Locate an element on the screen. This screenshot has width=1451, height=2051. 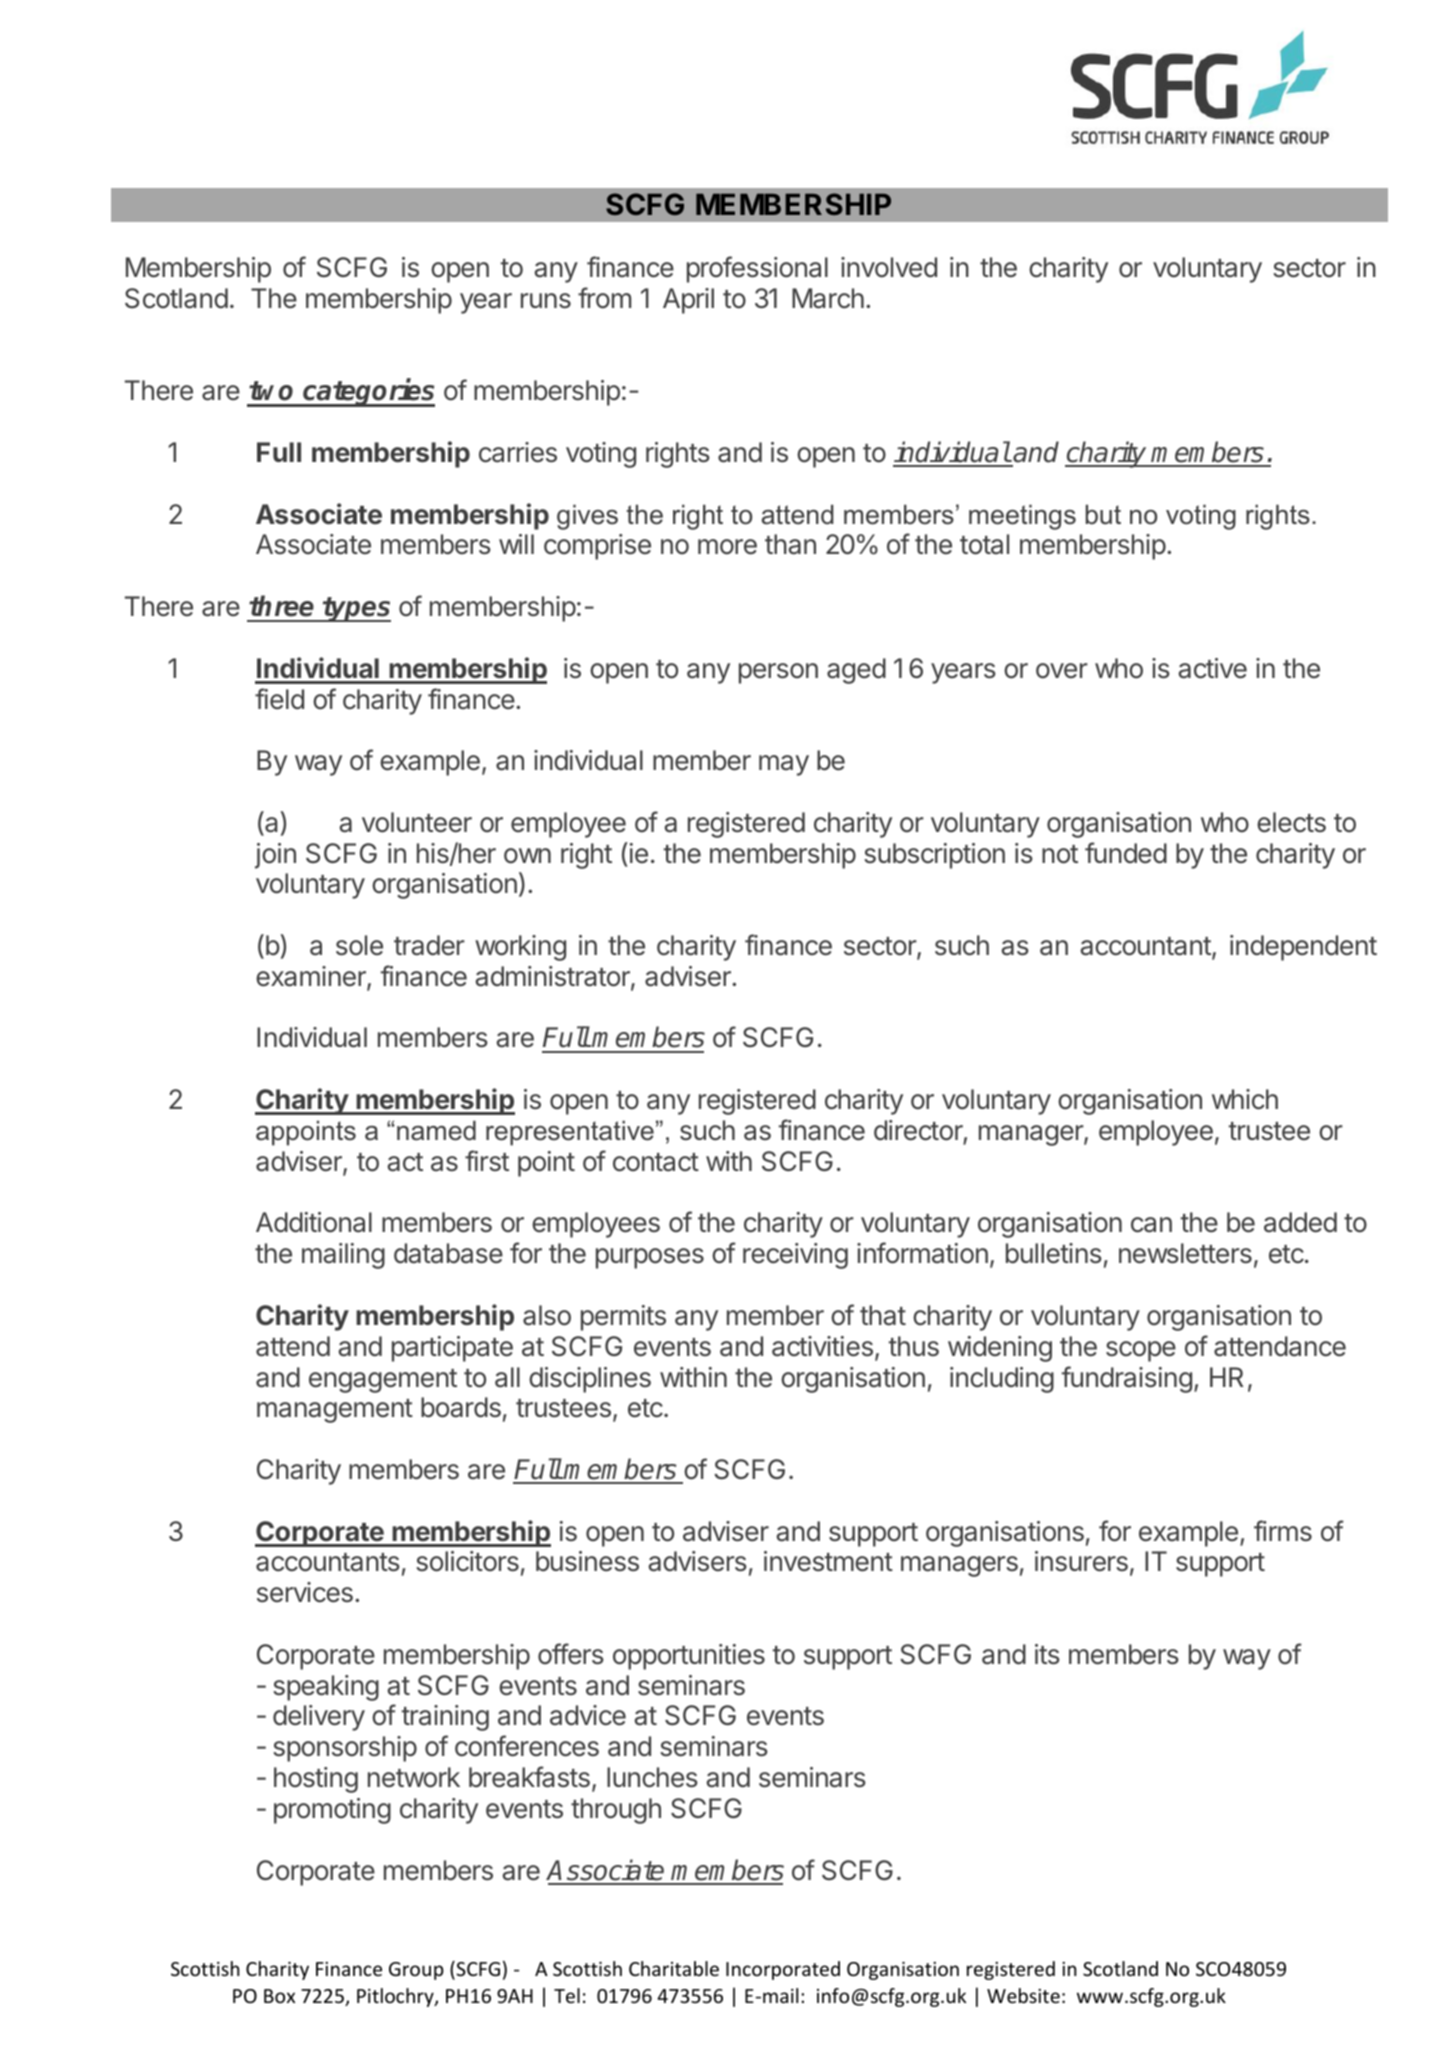
which is located at coordinates (1245, 1099).
